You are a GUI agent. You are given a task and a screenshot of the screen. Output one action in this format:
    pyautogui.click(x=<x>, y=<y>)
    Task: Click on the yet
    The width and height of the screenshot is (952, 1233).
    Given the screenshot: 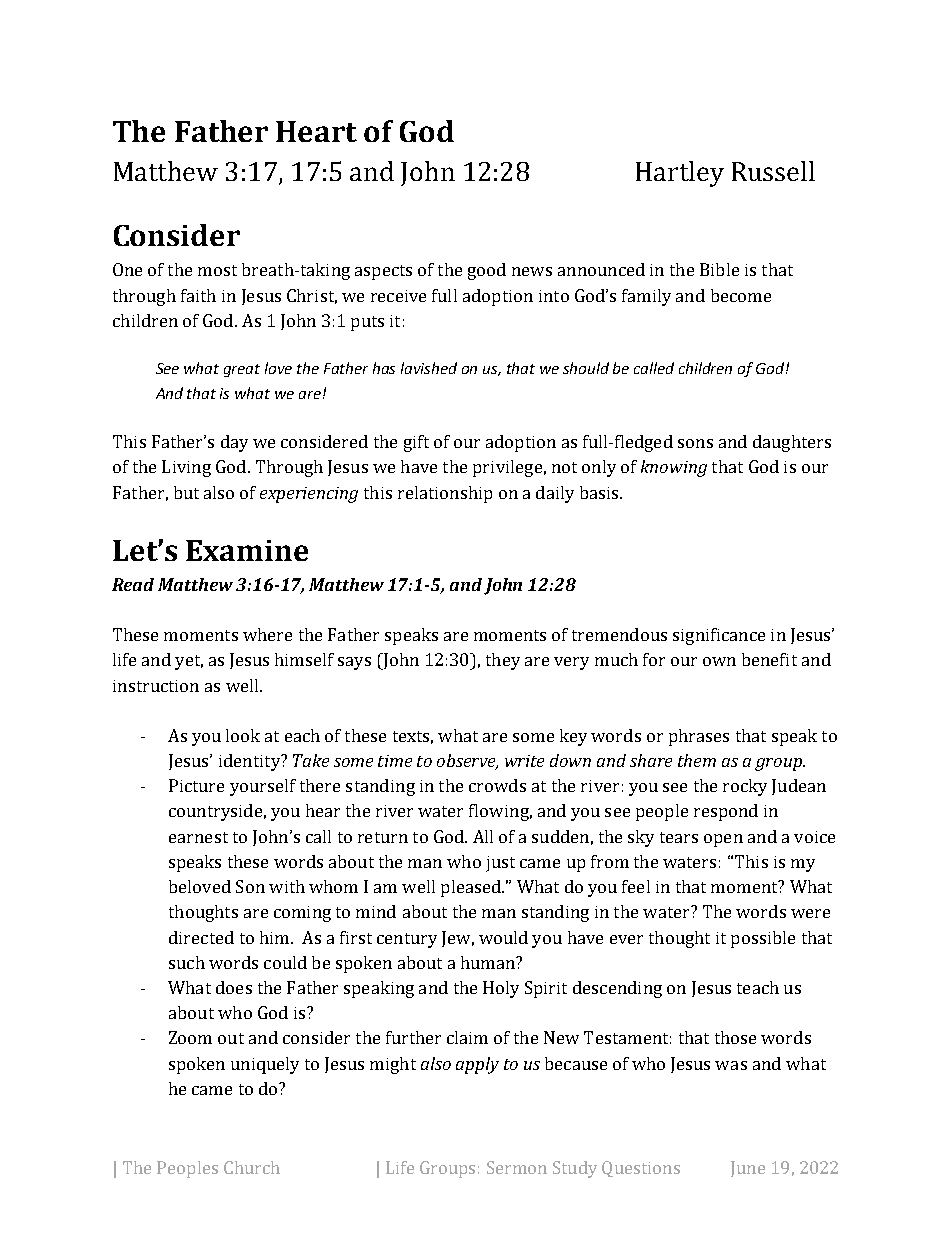 What is the action you would take?
    pyautogui.click(x=189, y=662)
